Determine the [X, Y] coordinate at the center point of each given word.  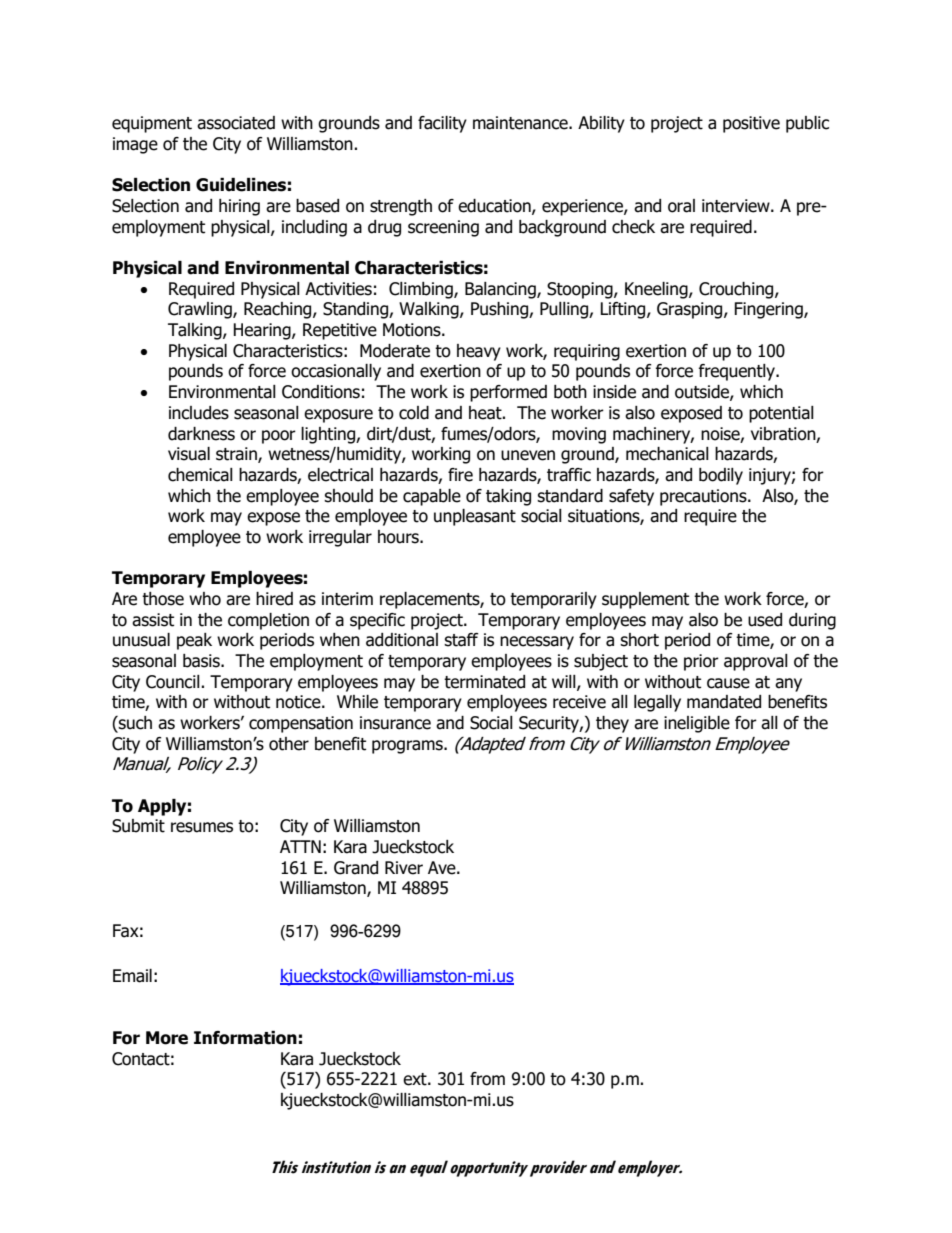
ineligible [697, 724]
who [205, 599]
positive [751, 124]
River [404, 868]
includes [199, 413]
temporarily [553, 600]
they [612, 724]
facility [442, 124]
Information [245, 1038]
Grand [356, 868]
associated [236, 123]
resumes [202, 827]
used [765, 620]
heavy [479, 352]
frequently [738, 372]
